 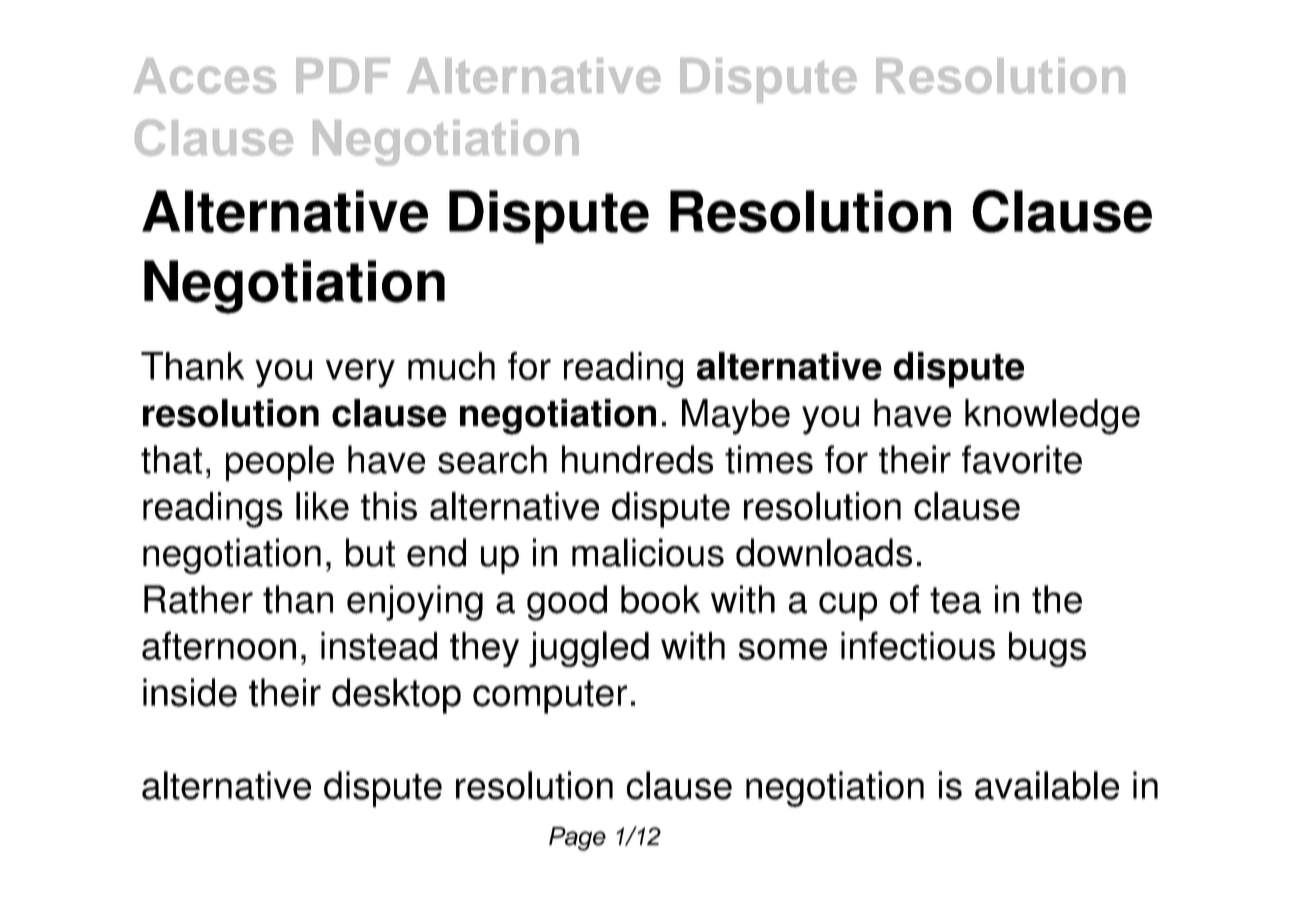 I want to click on people, so click(x=280, y=463).
